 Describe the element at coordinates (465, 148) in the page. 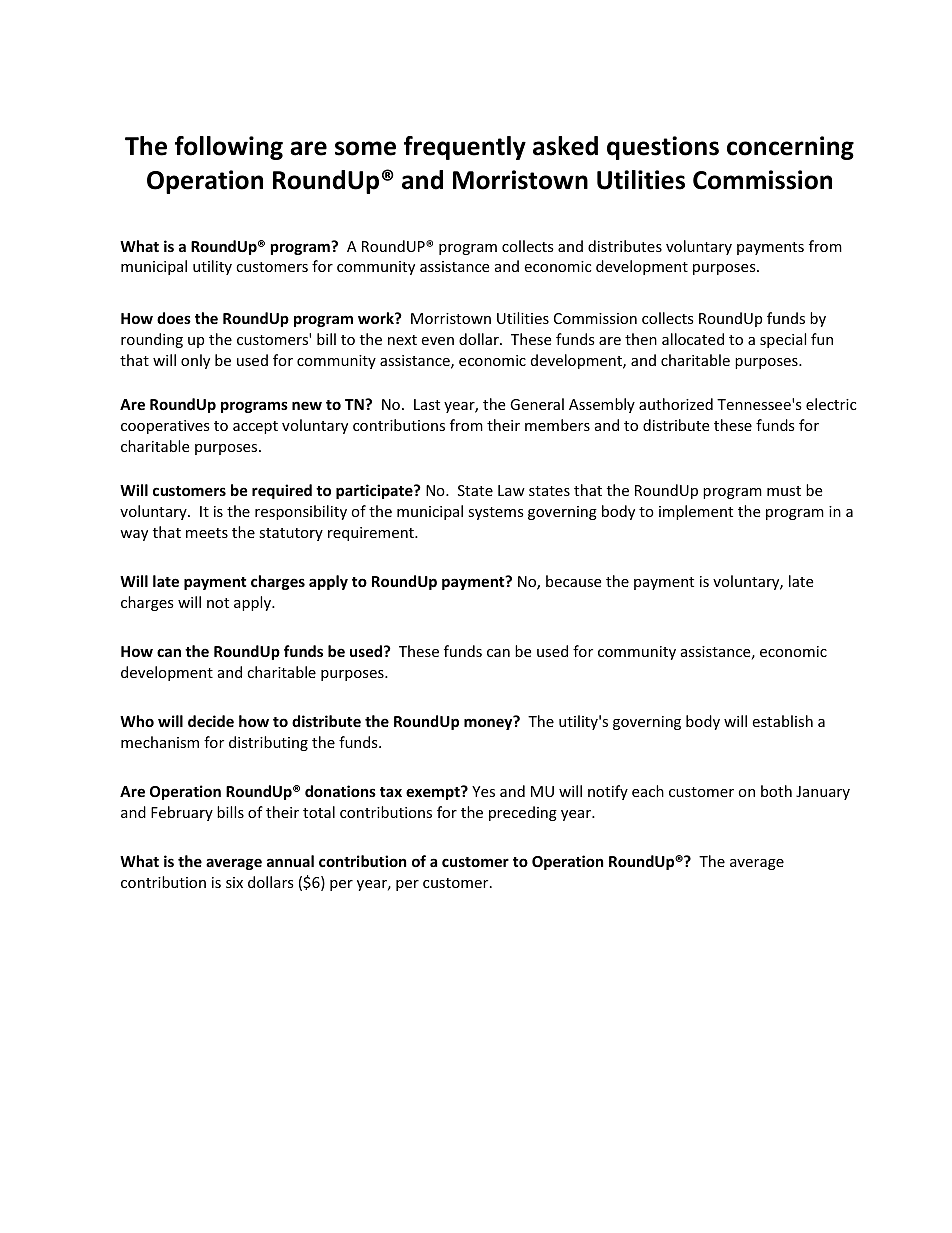

I see `frequently` at that location.
